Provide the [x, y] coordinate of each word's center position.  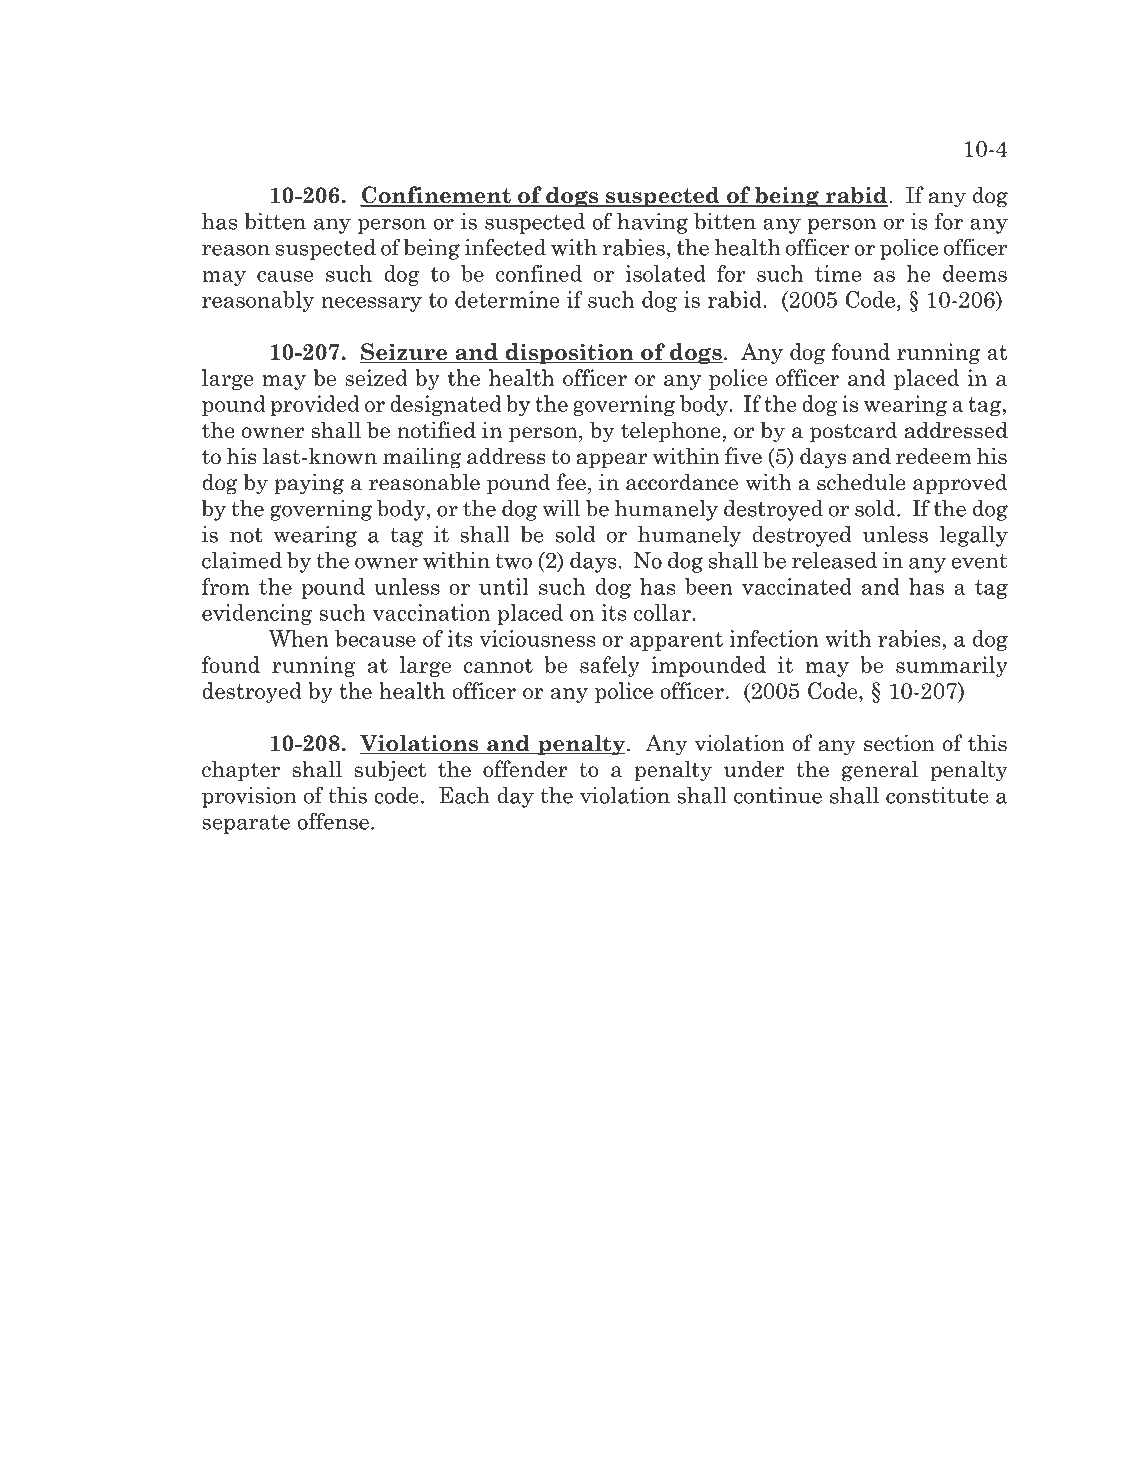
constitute [937, 795]
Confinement [436, 196]
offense [333, 821]
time [838, 273]
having [652, 223]
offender [525, 769]
